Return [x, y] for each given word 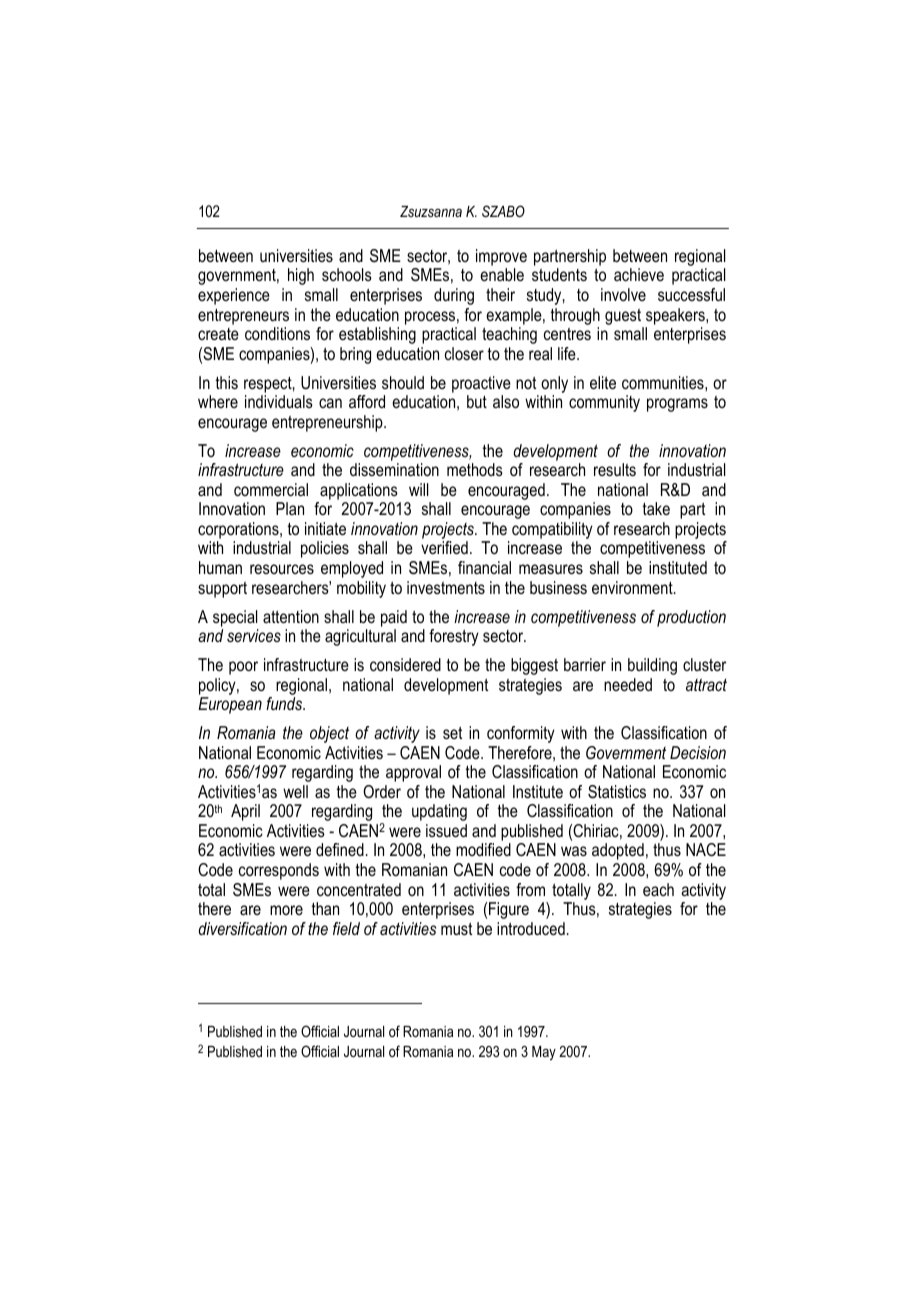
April [245, 812]
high [301, 276]
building [652, 666]
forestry [454, 637]
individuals [279, 401]
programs [677, 405]
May [544, 1053]
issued [446, 830]
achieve [639, 274]
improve [501, 257]
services [254, 635]
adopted [618, 851]
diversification [242, 928]
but [477, 401]
